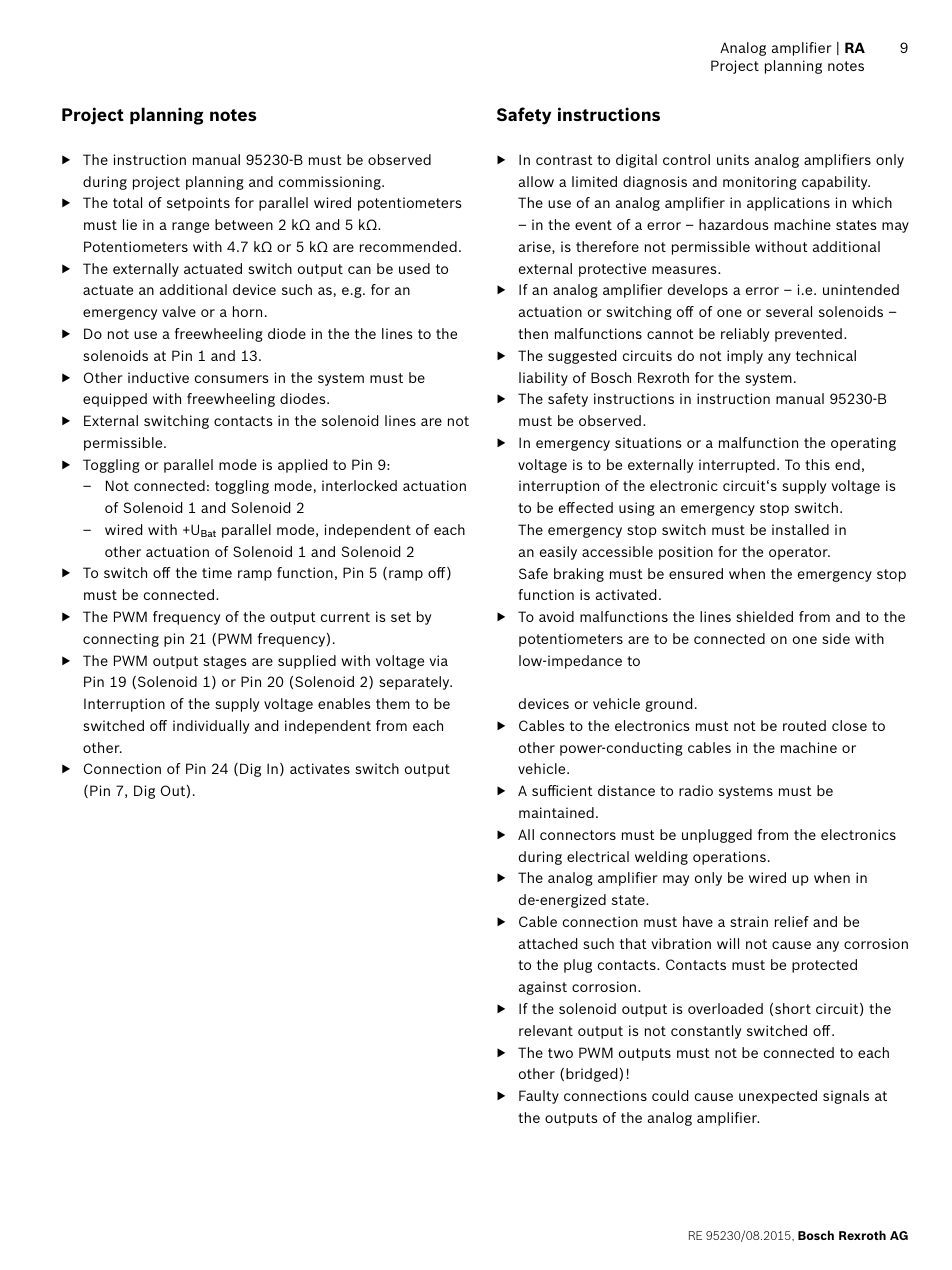 Image resolution: width=952 pixels, height=1270 pixels. I want to click on setpoints, so click(198, 204).
